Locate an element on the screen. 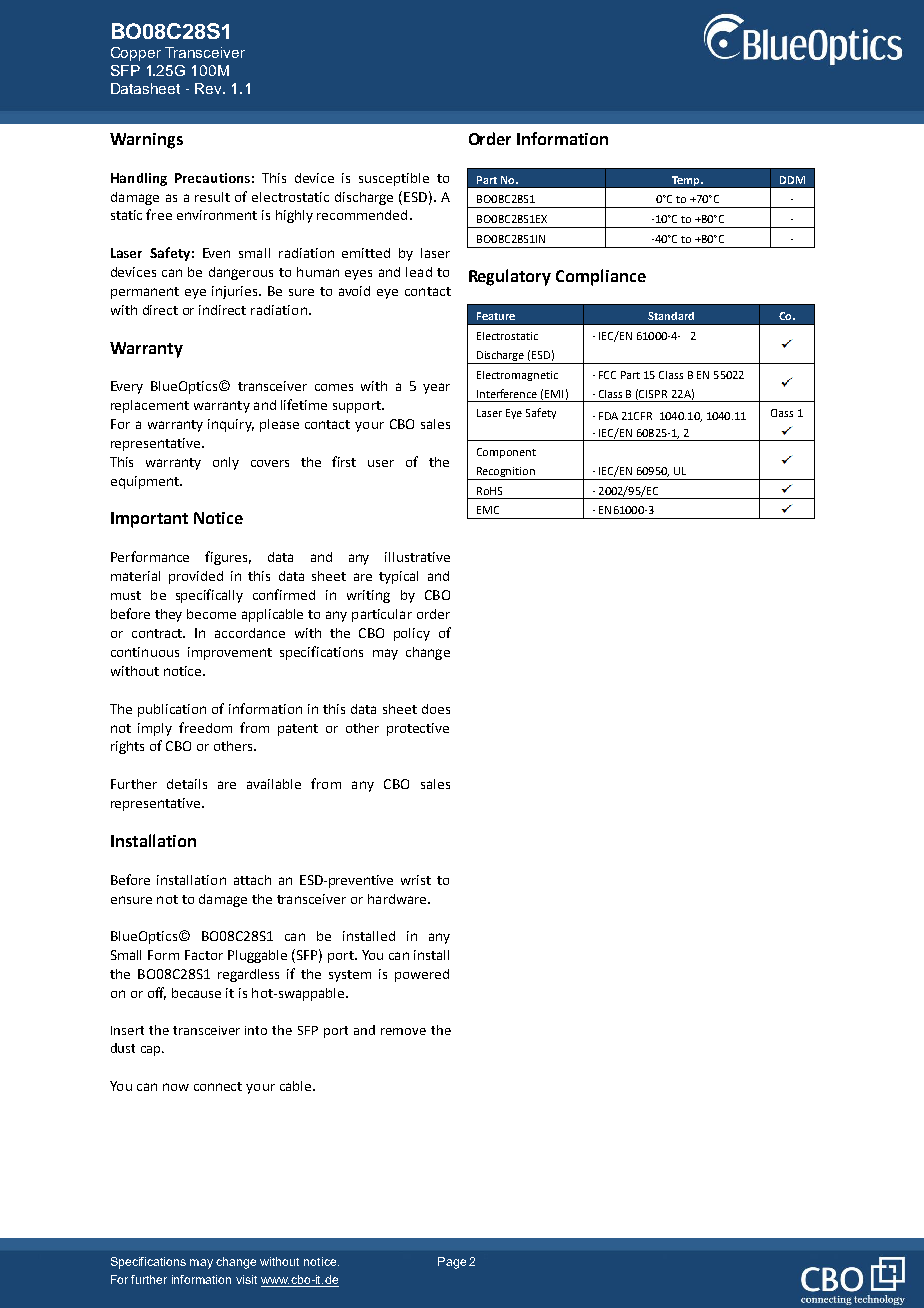  Compliance is located at coordinates (601, 277).
